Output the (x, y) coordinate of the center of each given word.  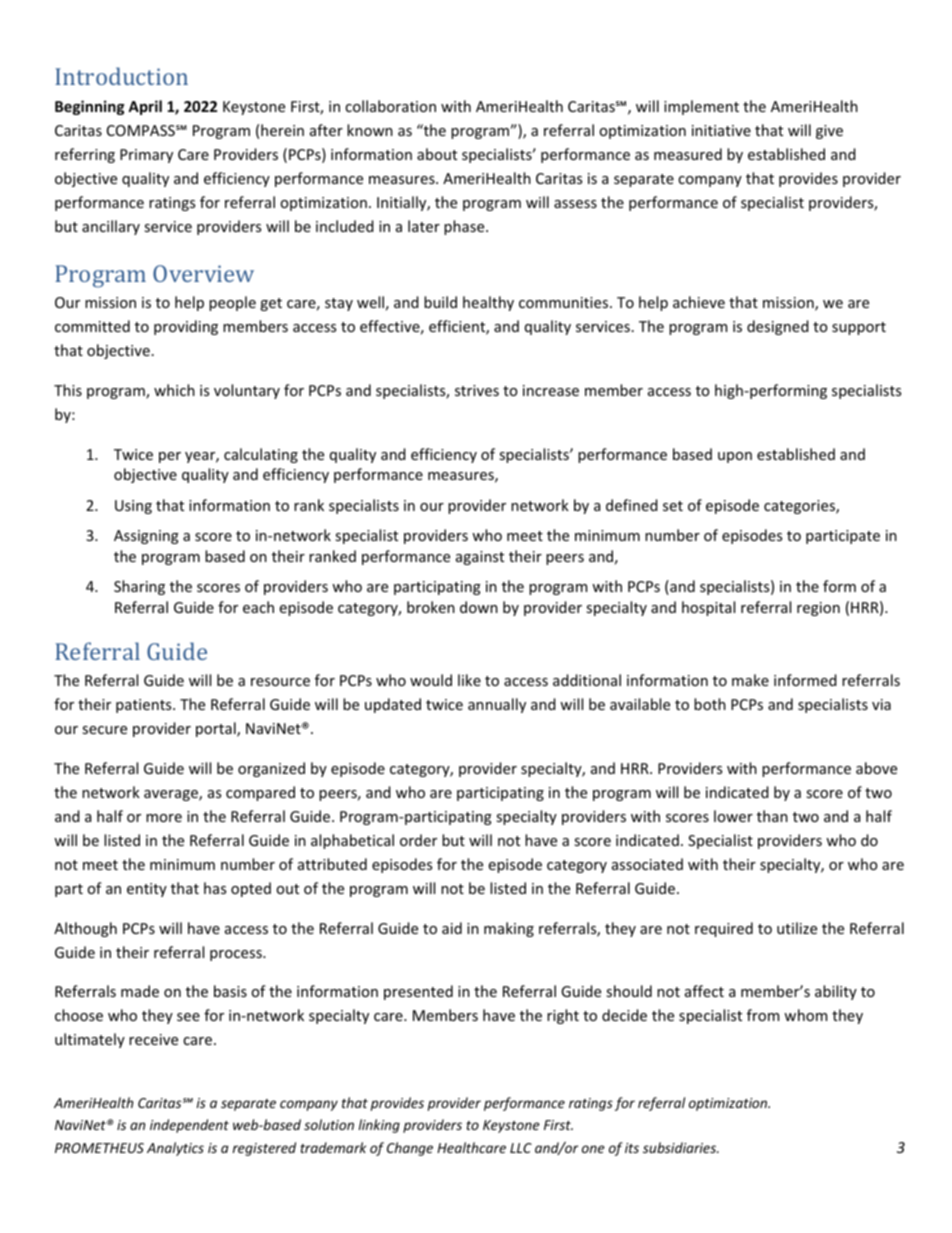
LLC (521, 1148)
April (145, 107)
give (829, 132)
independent (189, 1126)
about (437, 154)
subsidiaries (681, 1147)
